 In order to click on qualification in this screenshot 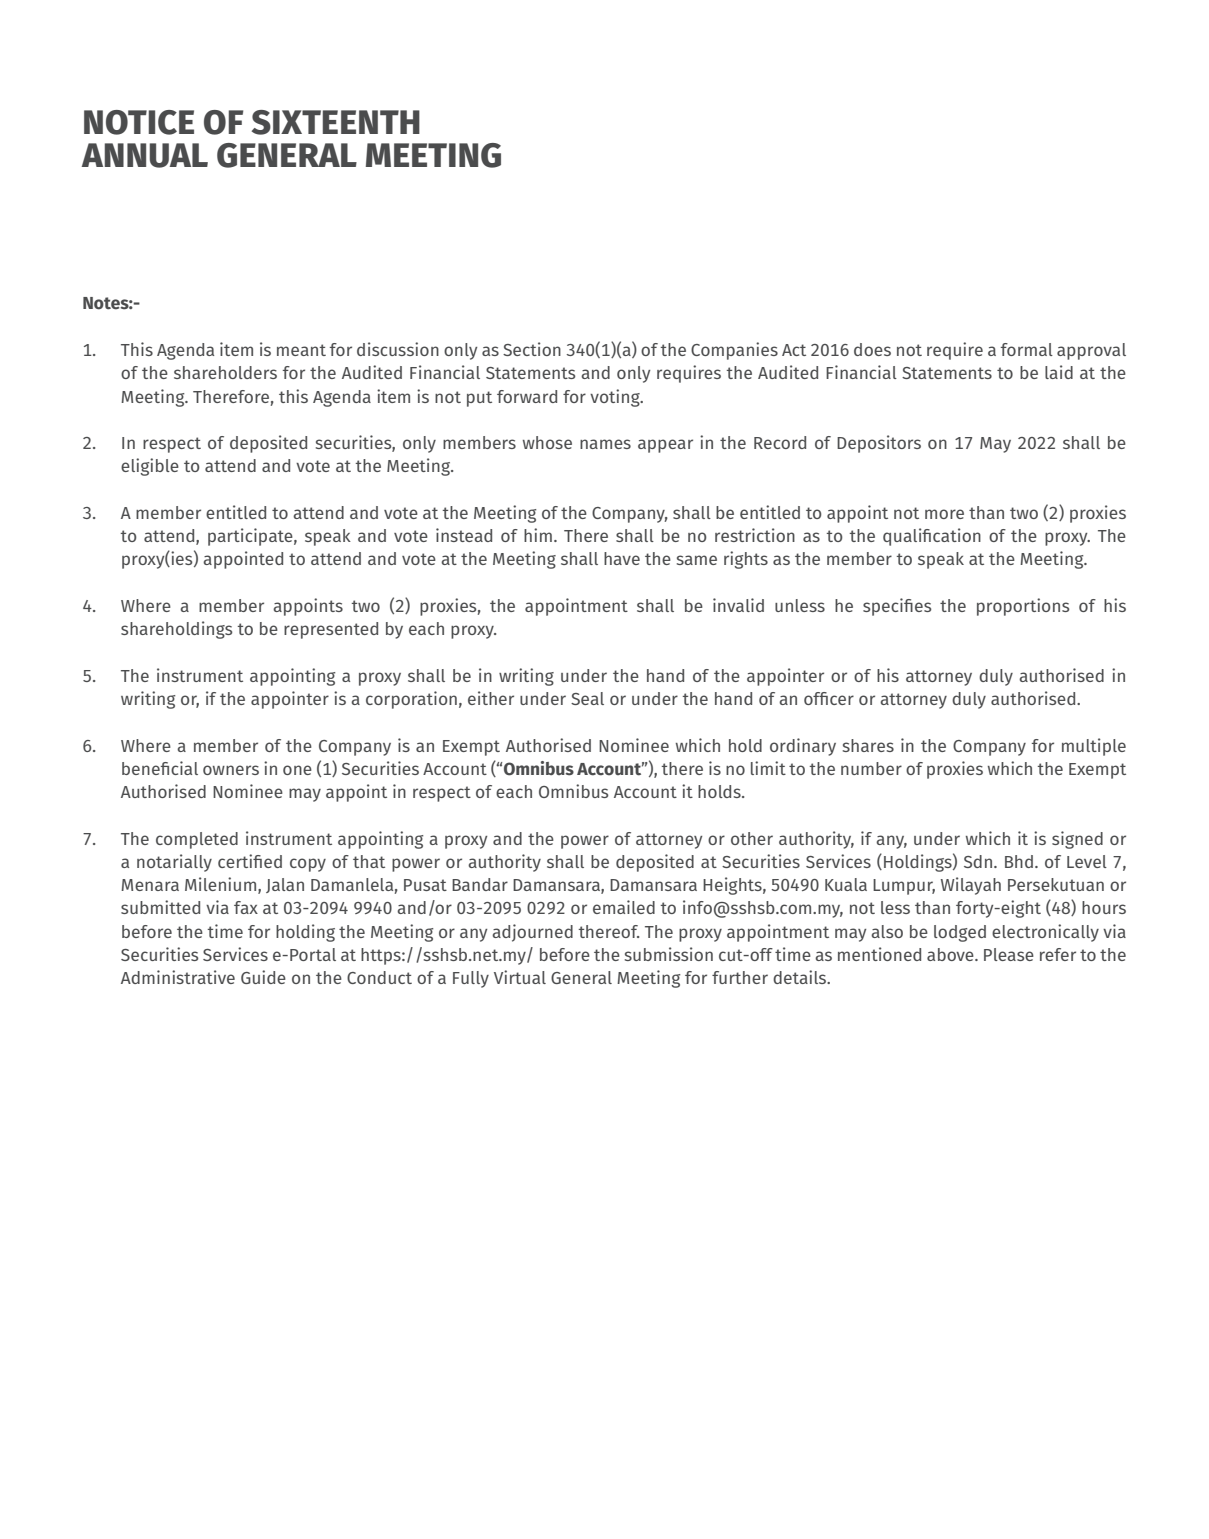, I will do `click(932, 537)`.
